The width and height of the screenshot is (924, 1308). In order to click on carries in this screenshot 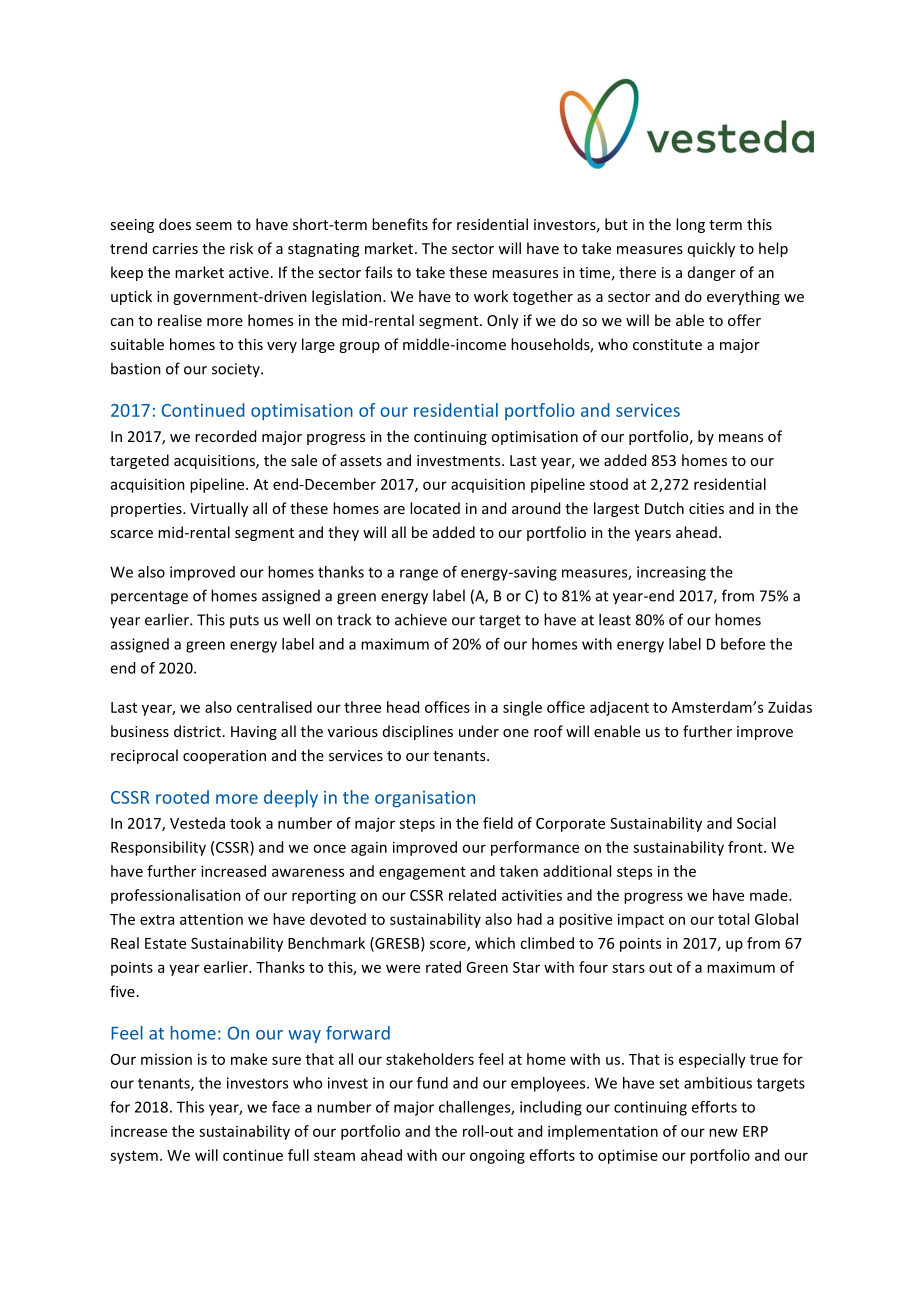, I will do `click(175, 248)`.
